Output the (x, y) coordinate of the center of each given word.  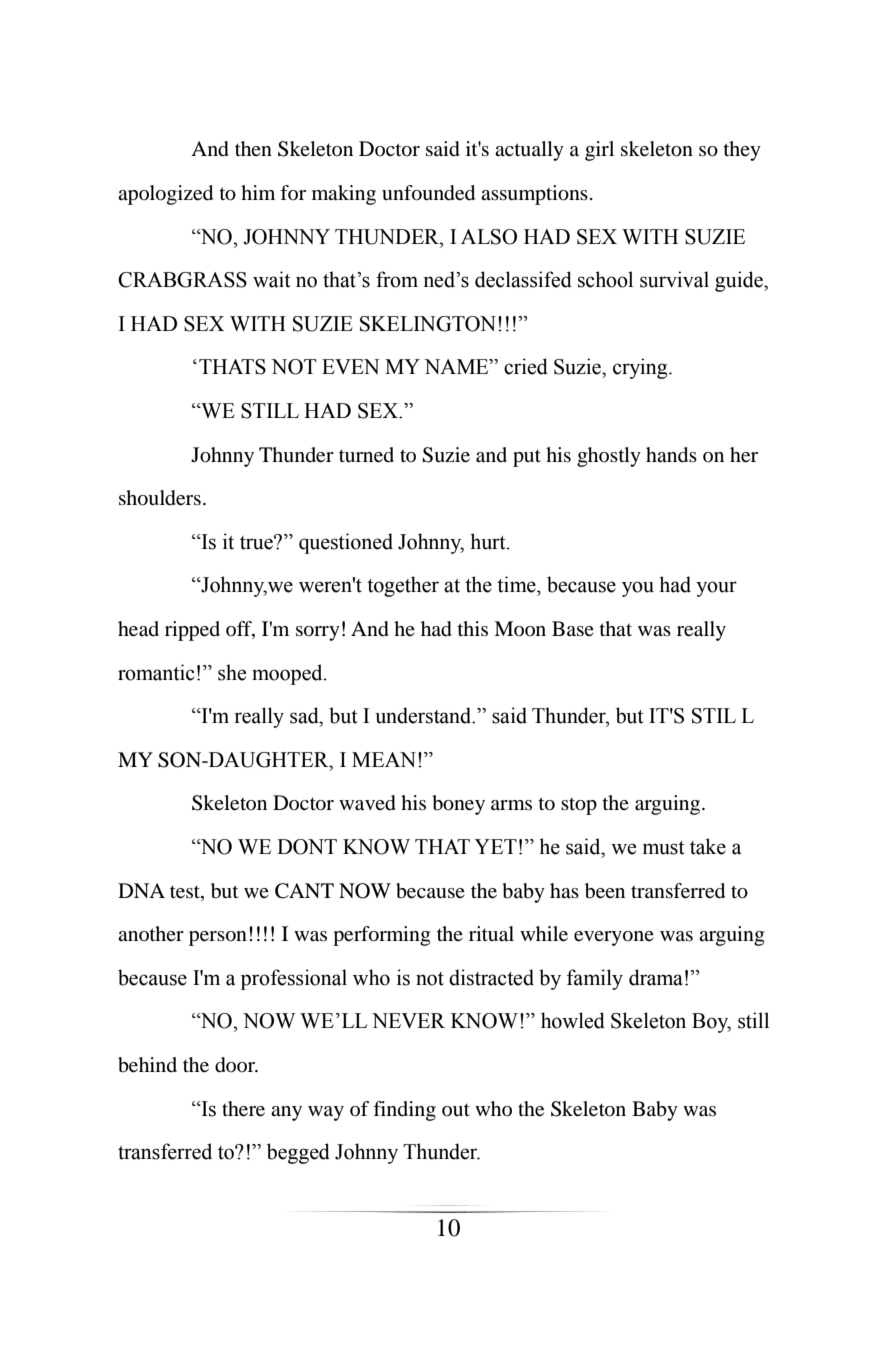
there (243, 1109)
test (186, 892)
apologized (165, 195)
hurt (489, 541)
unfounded (428, 193)
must (664, 848)
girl (599, 151)
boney (458, 805)
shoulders (160, 498)
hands (671, 455)
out (456, 1109)
